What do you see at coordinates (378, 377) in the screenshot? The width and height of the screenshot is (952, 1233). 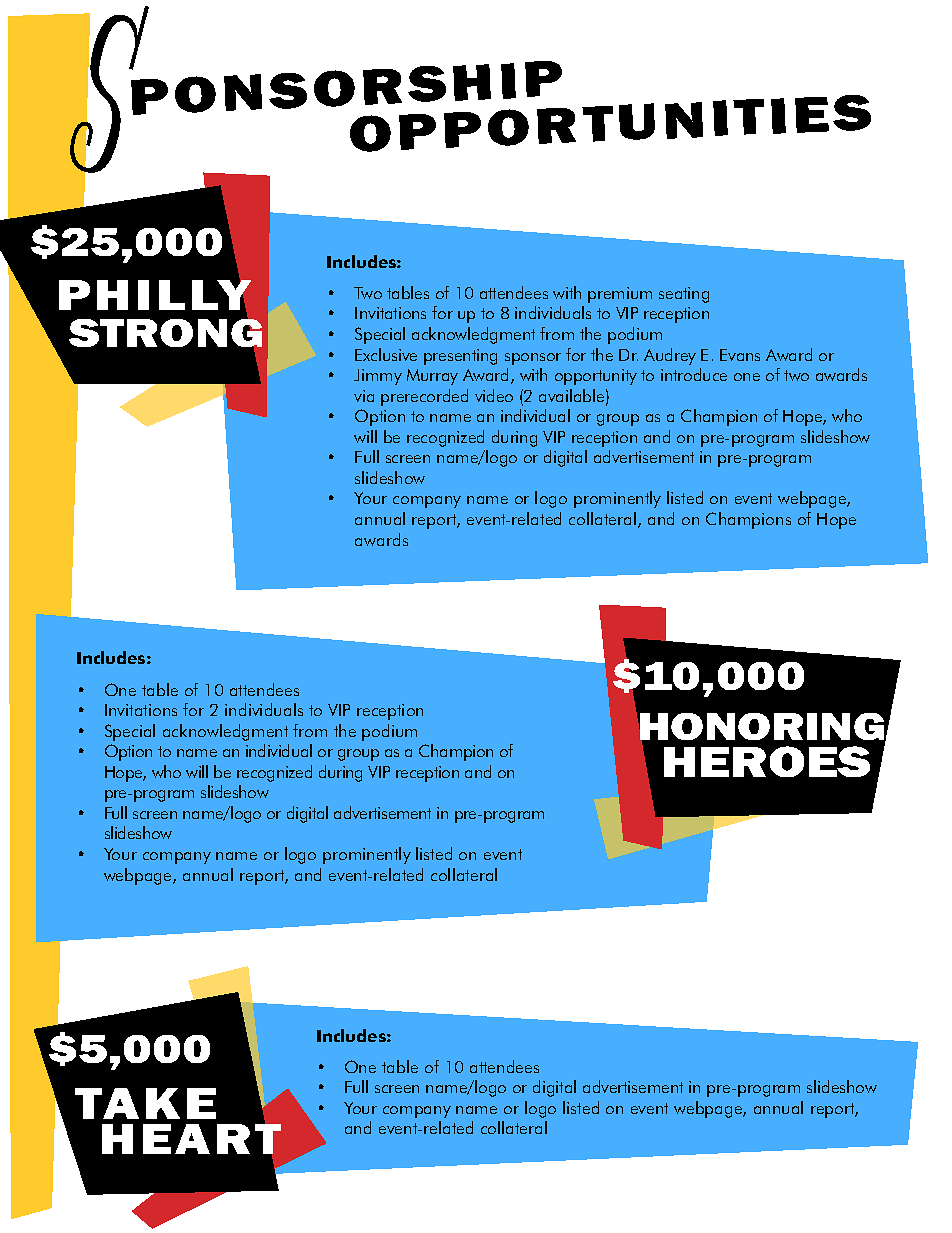 I see `Jimmy` at bounding box center [378, 377].
